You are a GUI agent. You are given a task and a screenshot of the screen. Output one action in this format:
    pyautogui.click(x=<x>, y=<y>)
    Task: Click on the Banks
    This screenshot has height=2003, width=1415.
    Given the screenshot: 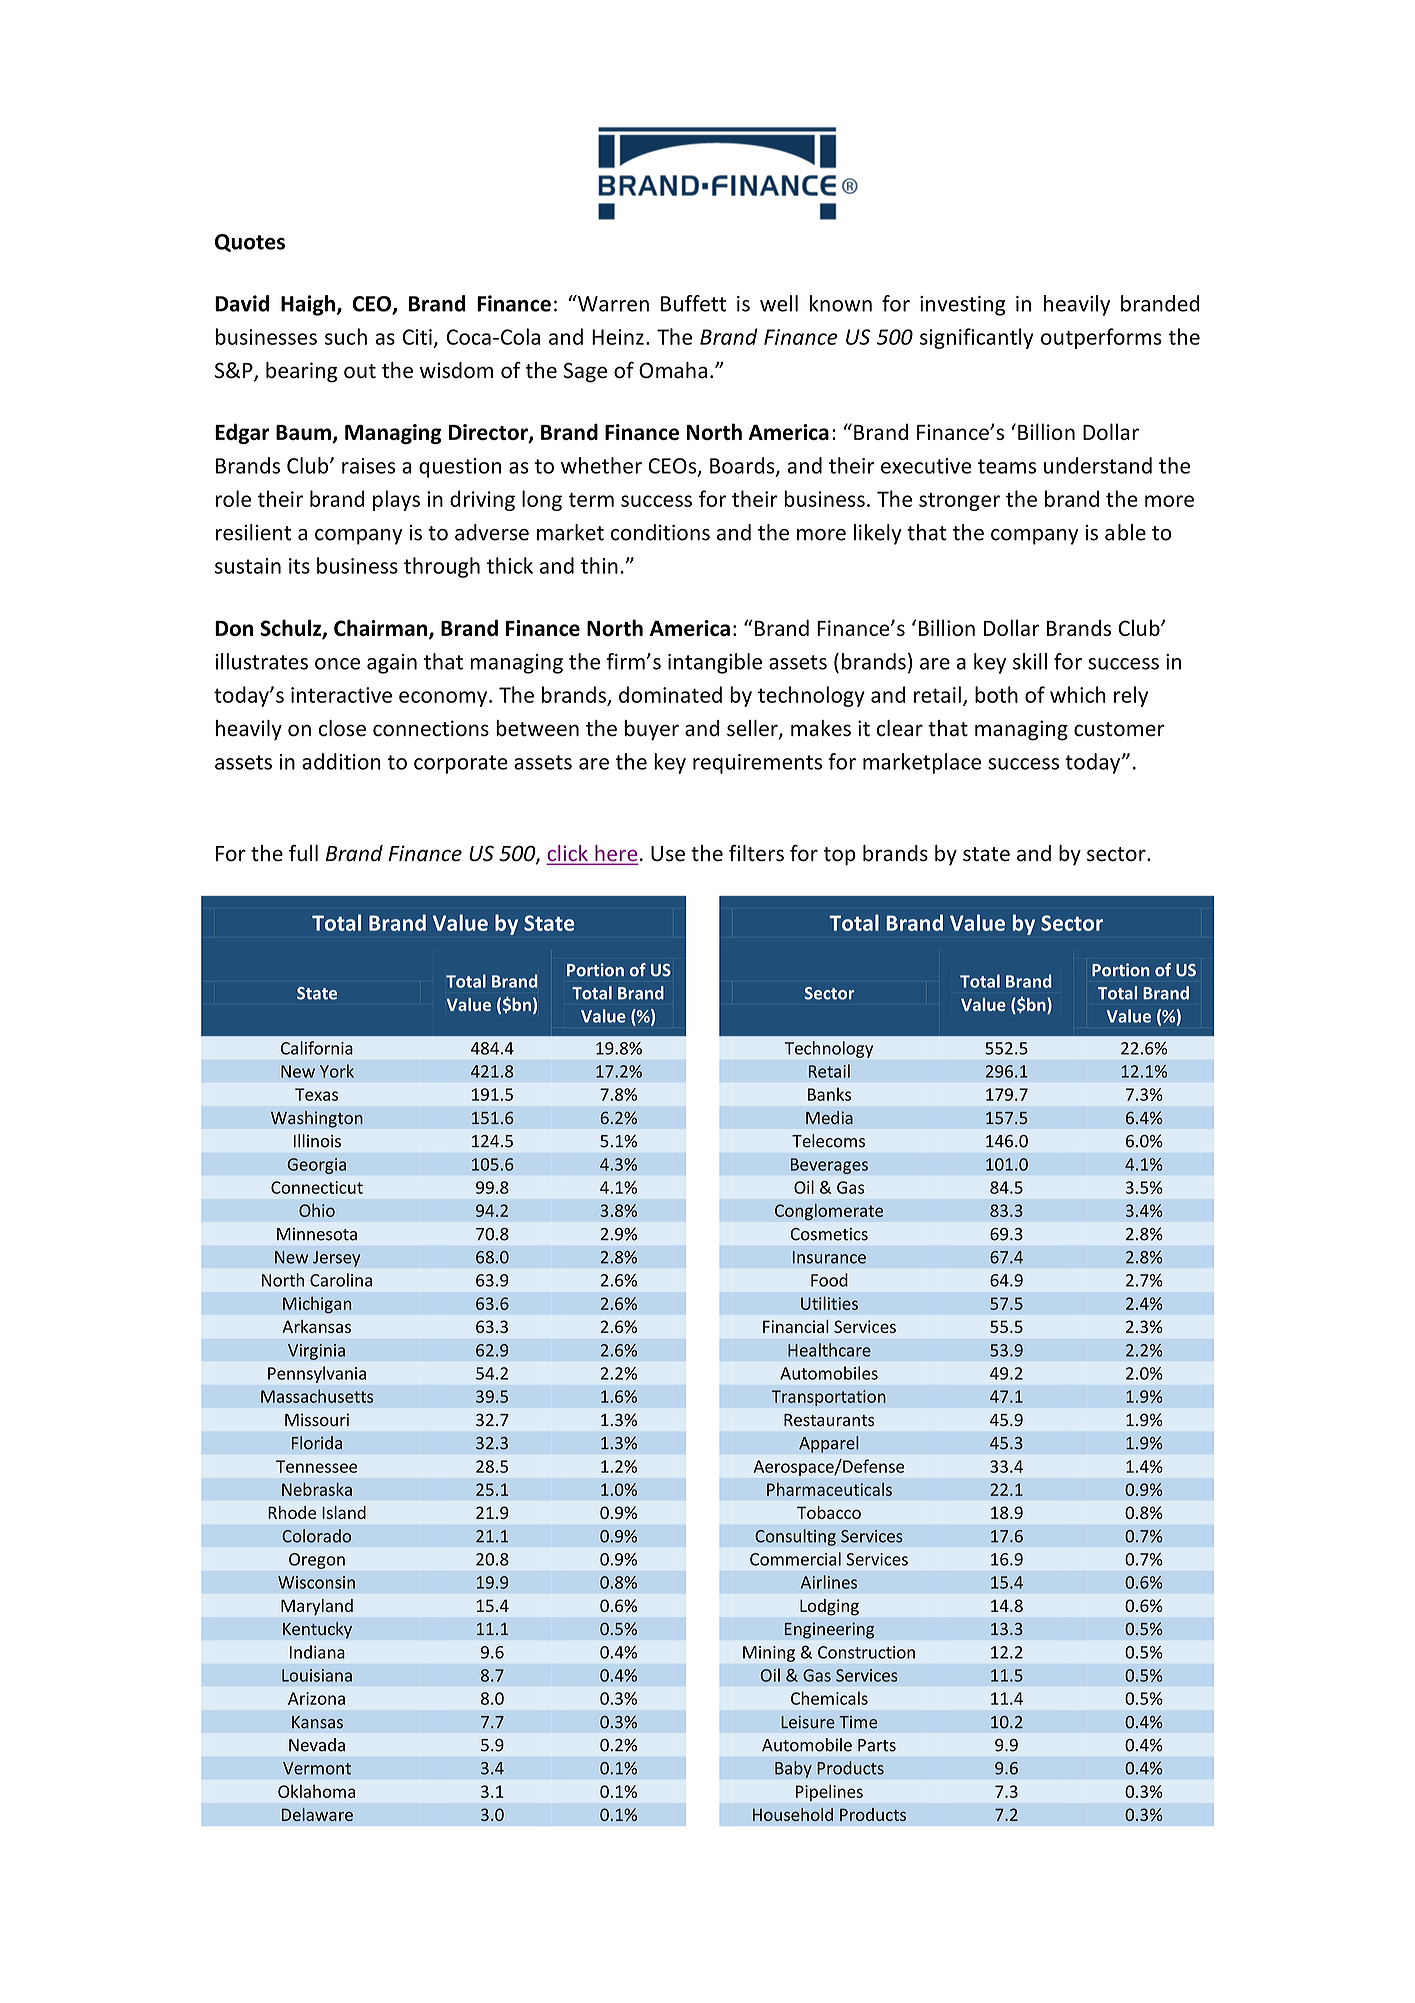 What is the action you would take?
    pyautogui.click(x=829, y=1094)
